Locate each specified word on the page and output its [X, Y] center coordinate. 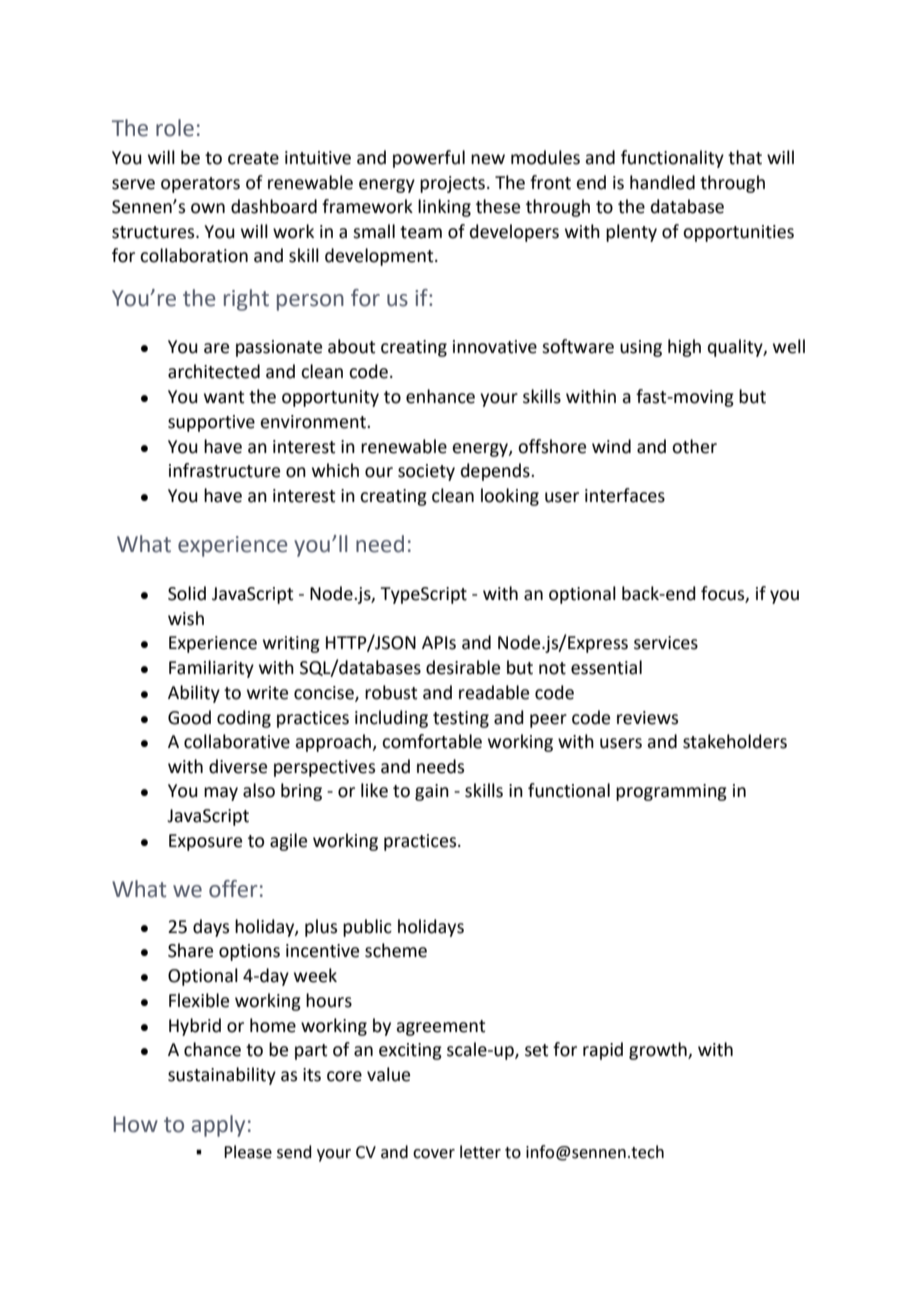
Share [190, 950]
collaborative [237, 741]
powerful [429, 159]
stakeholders [735, 741]
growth [659, 1051]
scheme [396, 950]
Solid [187, 593]
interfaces [625, 495]
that [745, 157]
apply [218, 1126]
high [684, 348]
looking [510, 497]
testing [461, 719]
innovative [495, 347]
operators [200, 185]
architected [214, 371]
